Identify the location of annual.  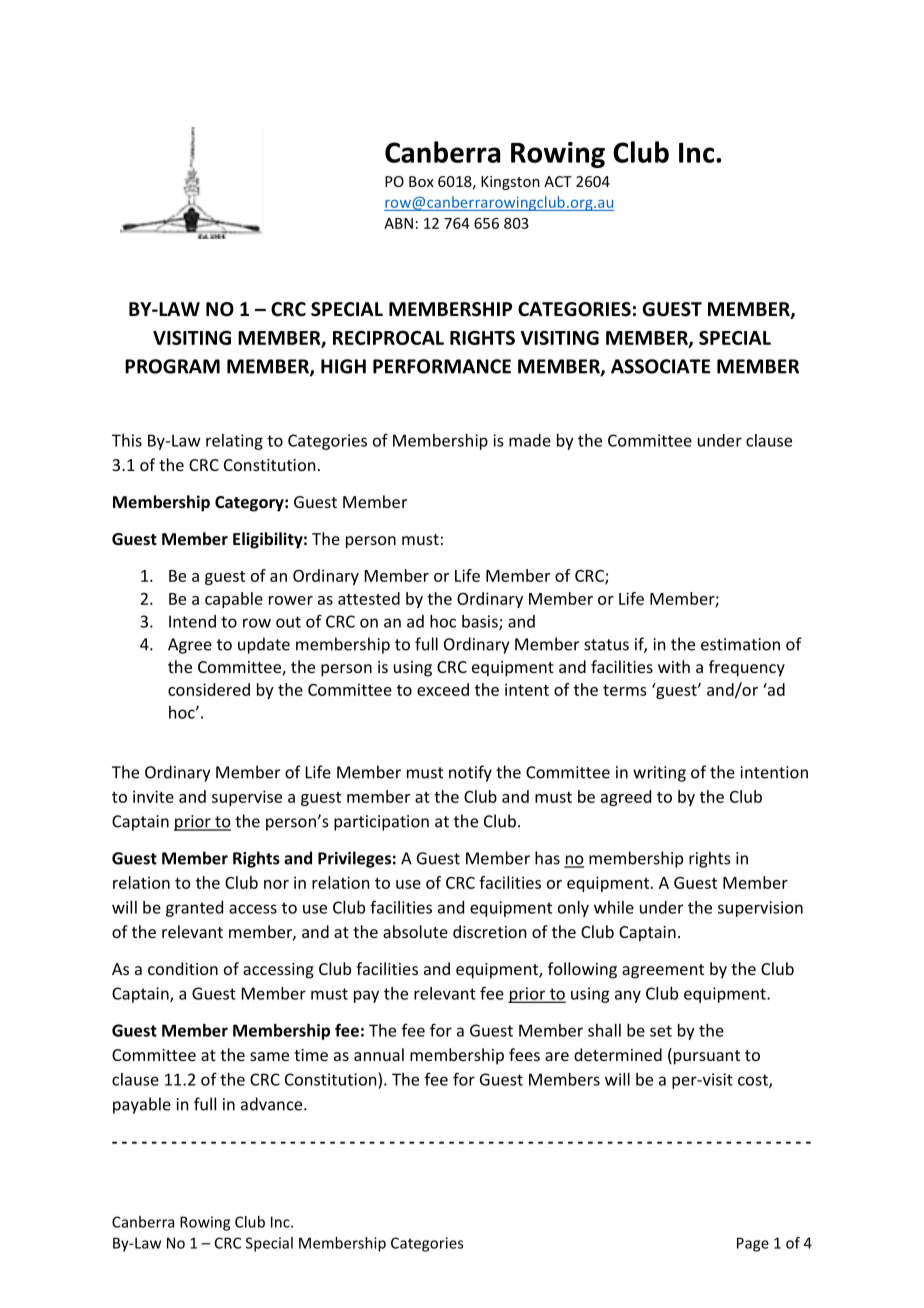
(379, 1054).
